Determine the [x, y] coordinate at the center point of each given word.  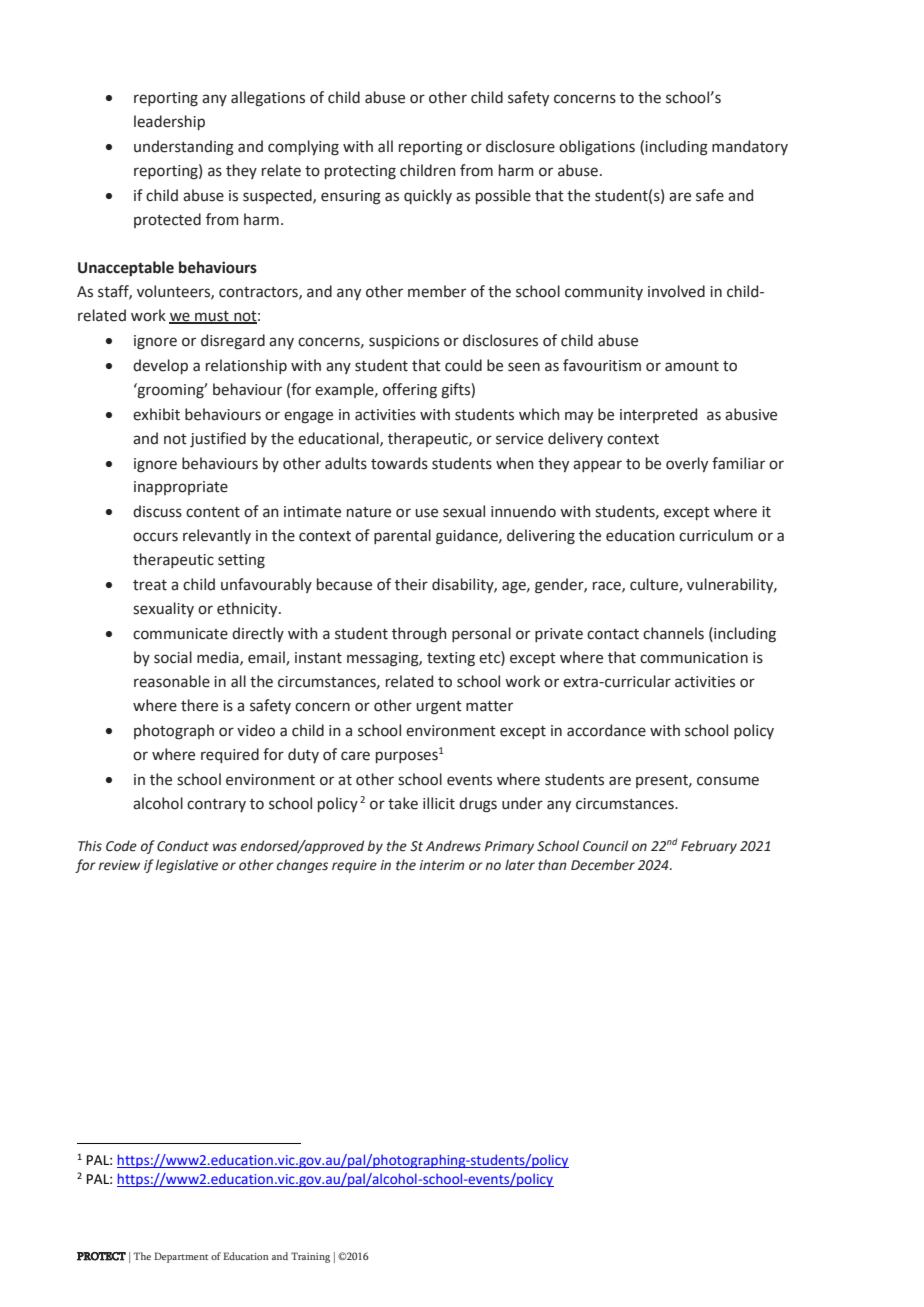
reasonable [172, 681]
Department [181, 1257]
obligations [597, 148]
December [603, 865]
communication [694, 658]
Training [310, 1257]
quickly [428, 196]
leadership [169, 122]
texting [451, 659]
